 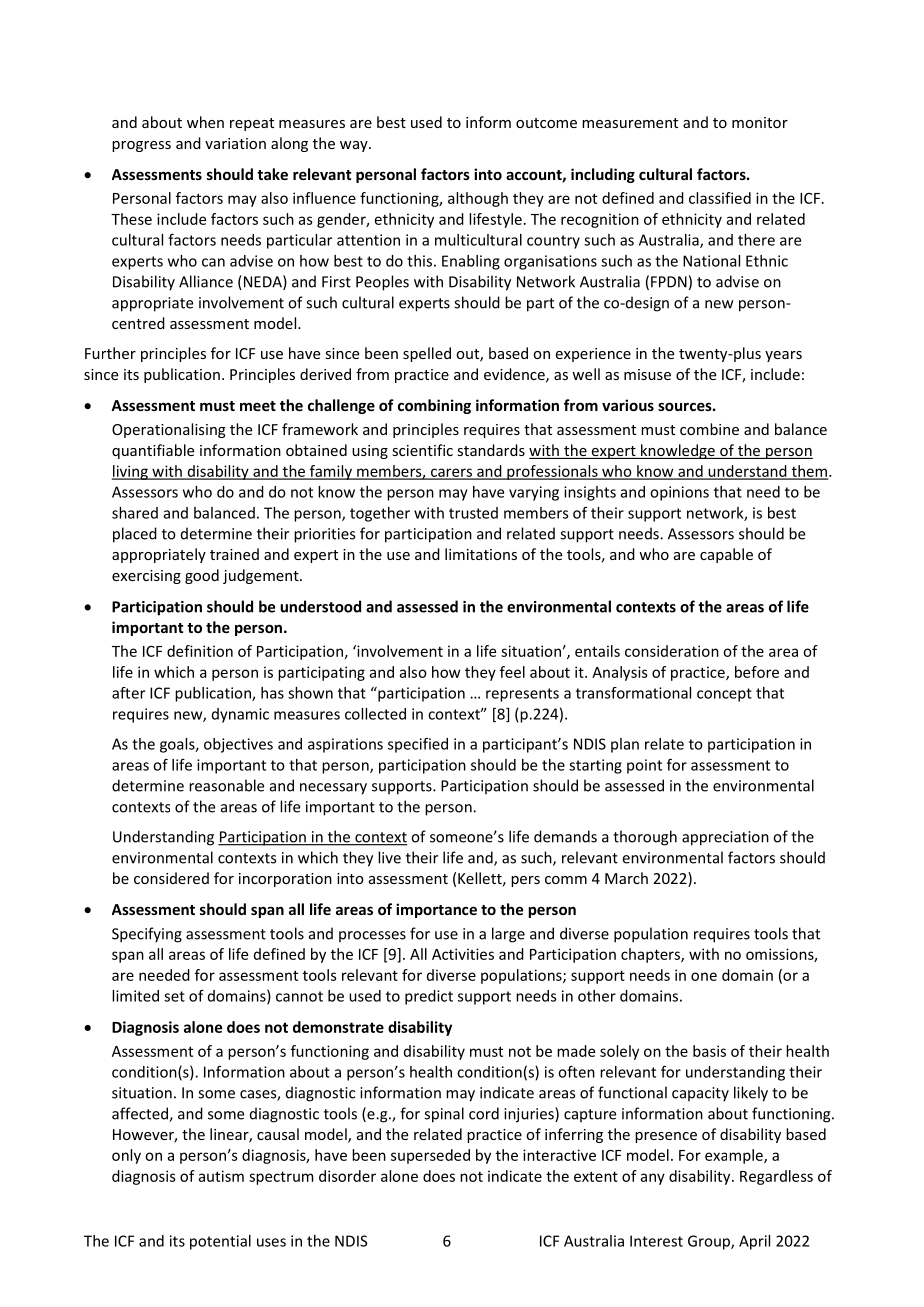 What do you see at coordinates (444, 1115) in the page?
I see `spinal` at bounding box center [444, 1115].
